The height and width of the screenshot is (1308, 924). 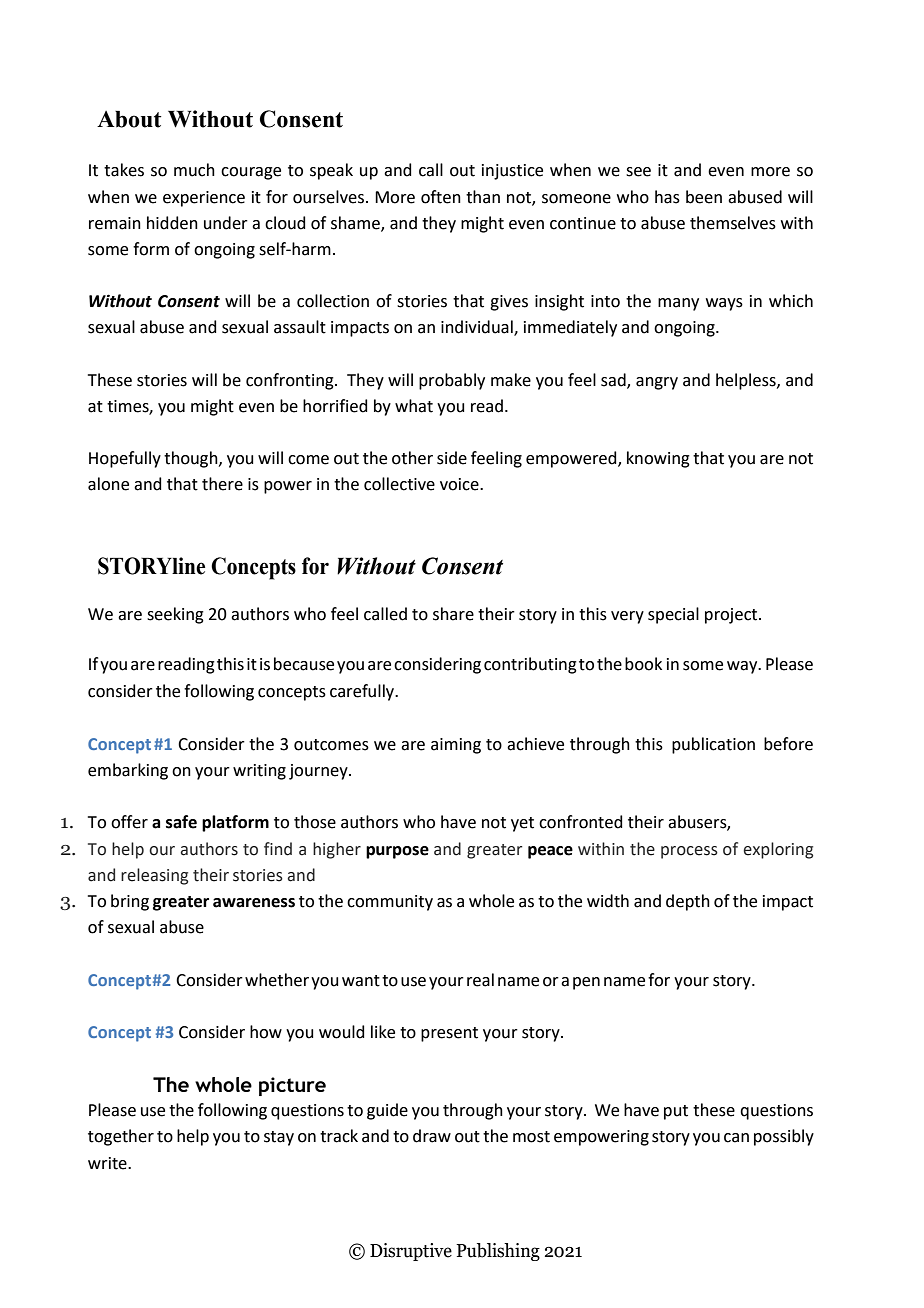 I want to click on bring, so click(x=130, y=902).
